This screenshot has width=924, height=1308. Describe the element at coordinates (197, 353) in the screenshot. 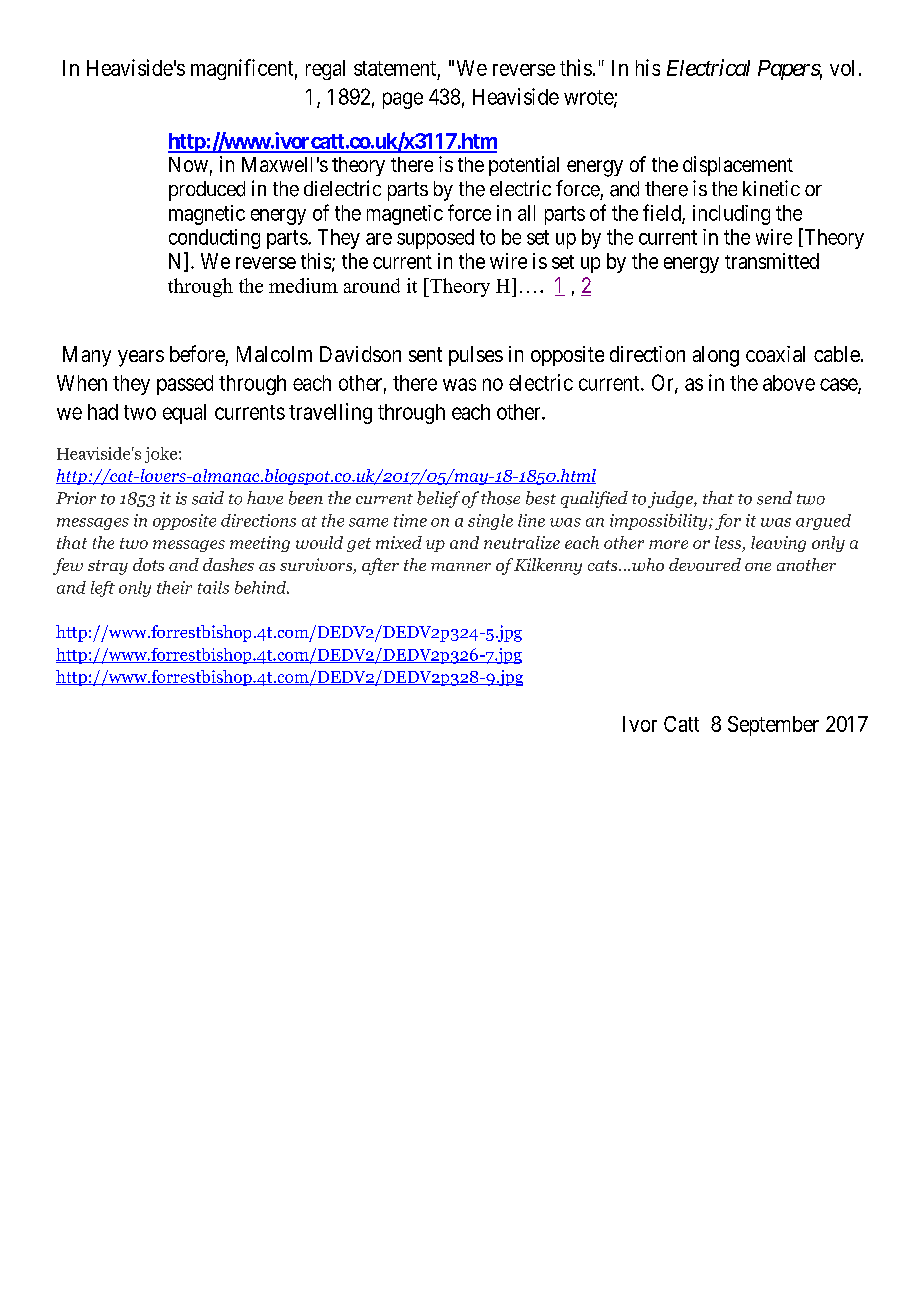

I see `before` at that location.
